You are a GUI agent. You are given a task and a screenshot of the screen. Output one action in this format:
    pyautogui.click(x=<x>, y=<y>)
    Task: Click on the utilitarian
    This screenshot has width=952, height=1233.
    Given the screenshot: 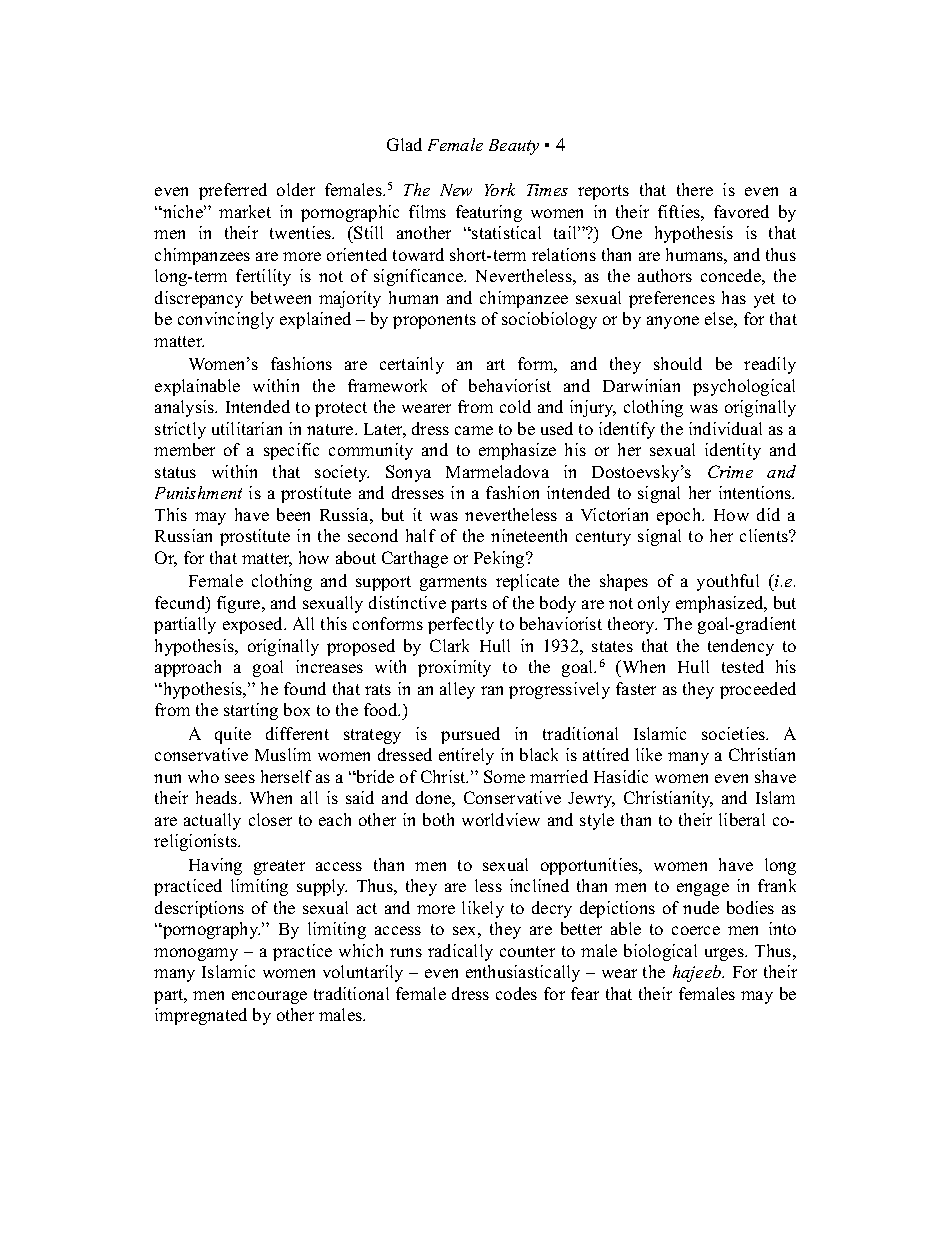 What is the action you would take?
    pyautogui.click(x=247, y=428)
